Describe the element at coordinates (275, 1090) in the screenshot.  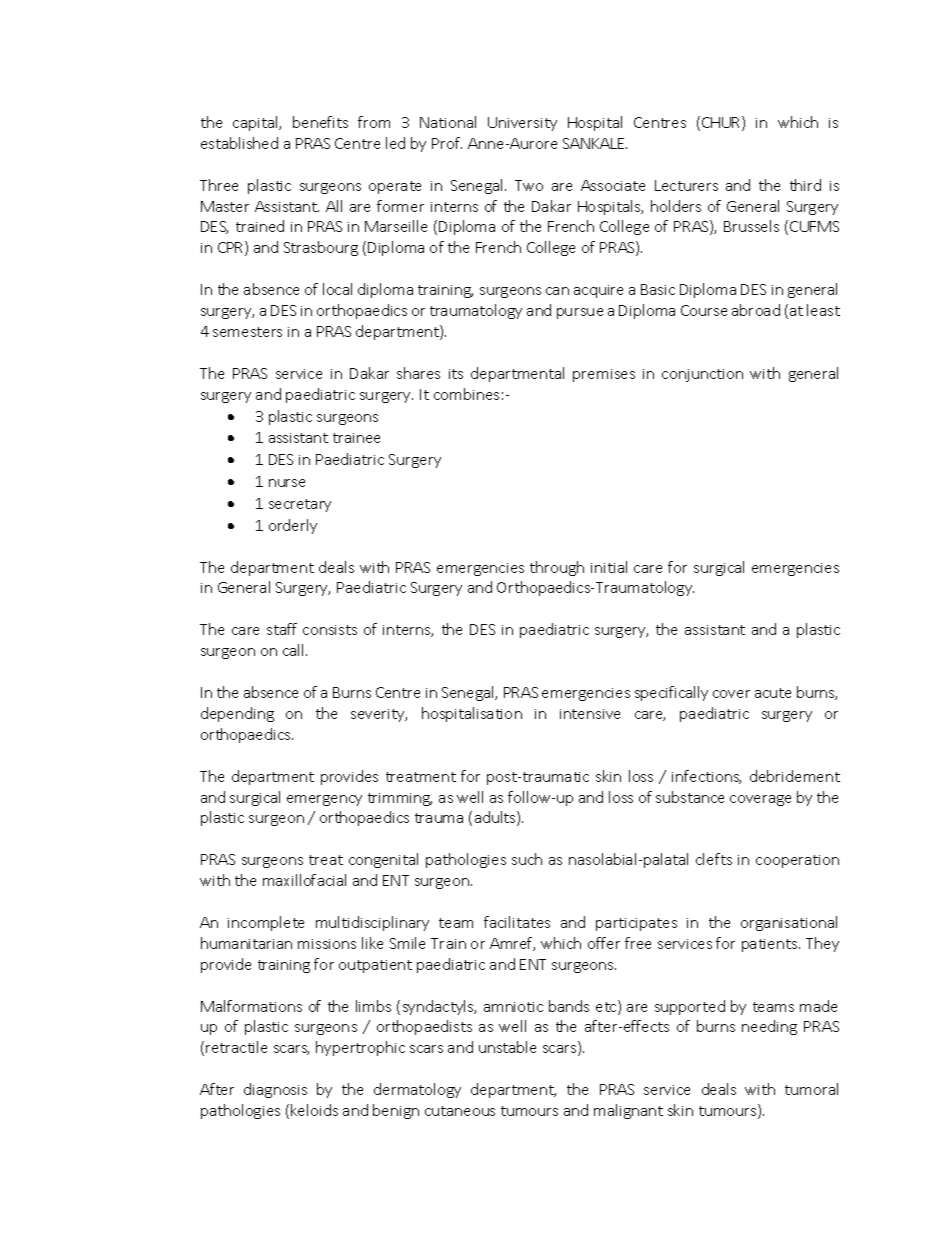
I see `diagnosis` at that location.
